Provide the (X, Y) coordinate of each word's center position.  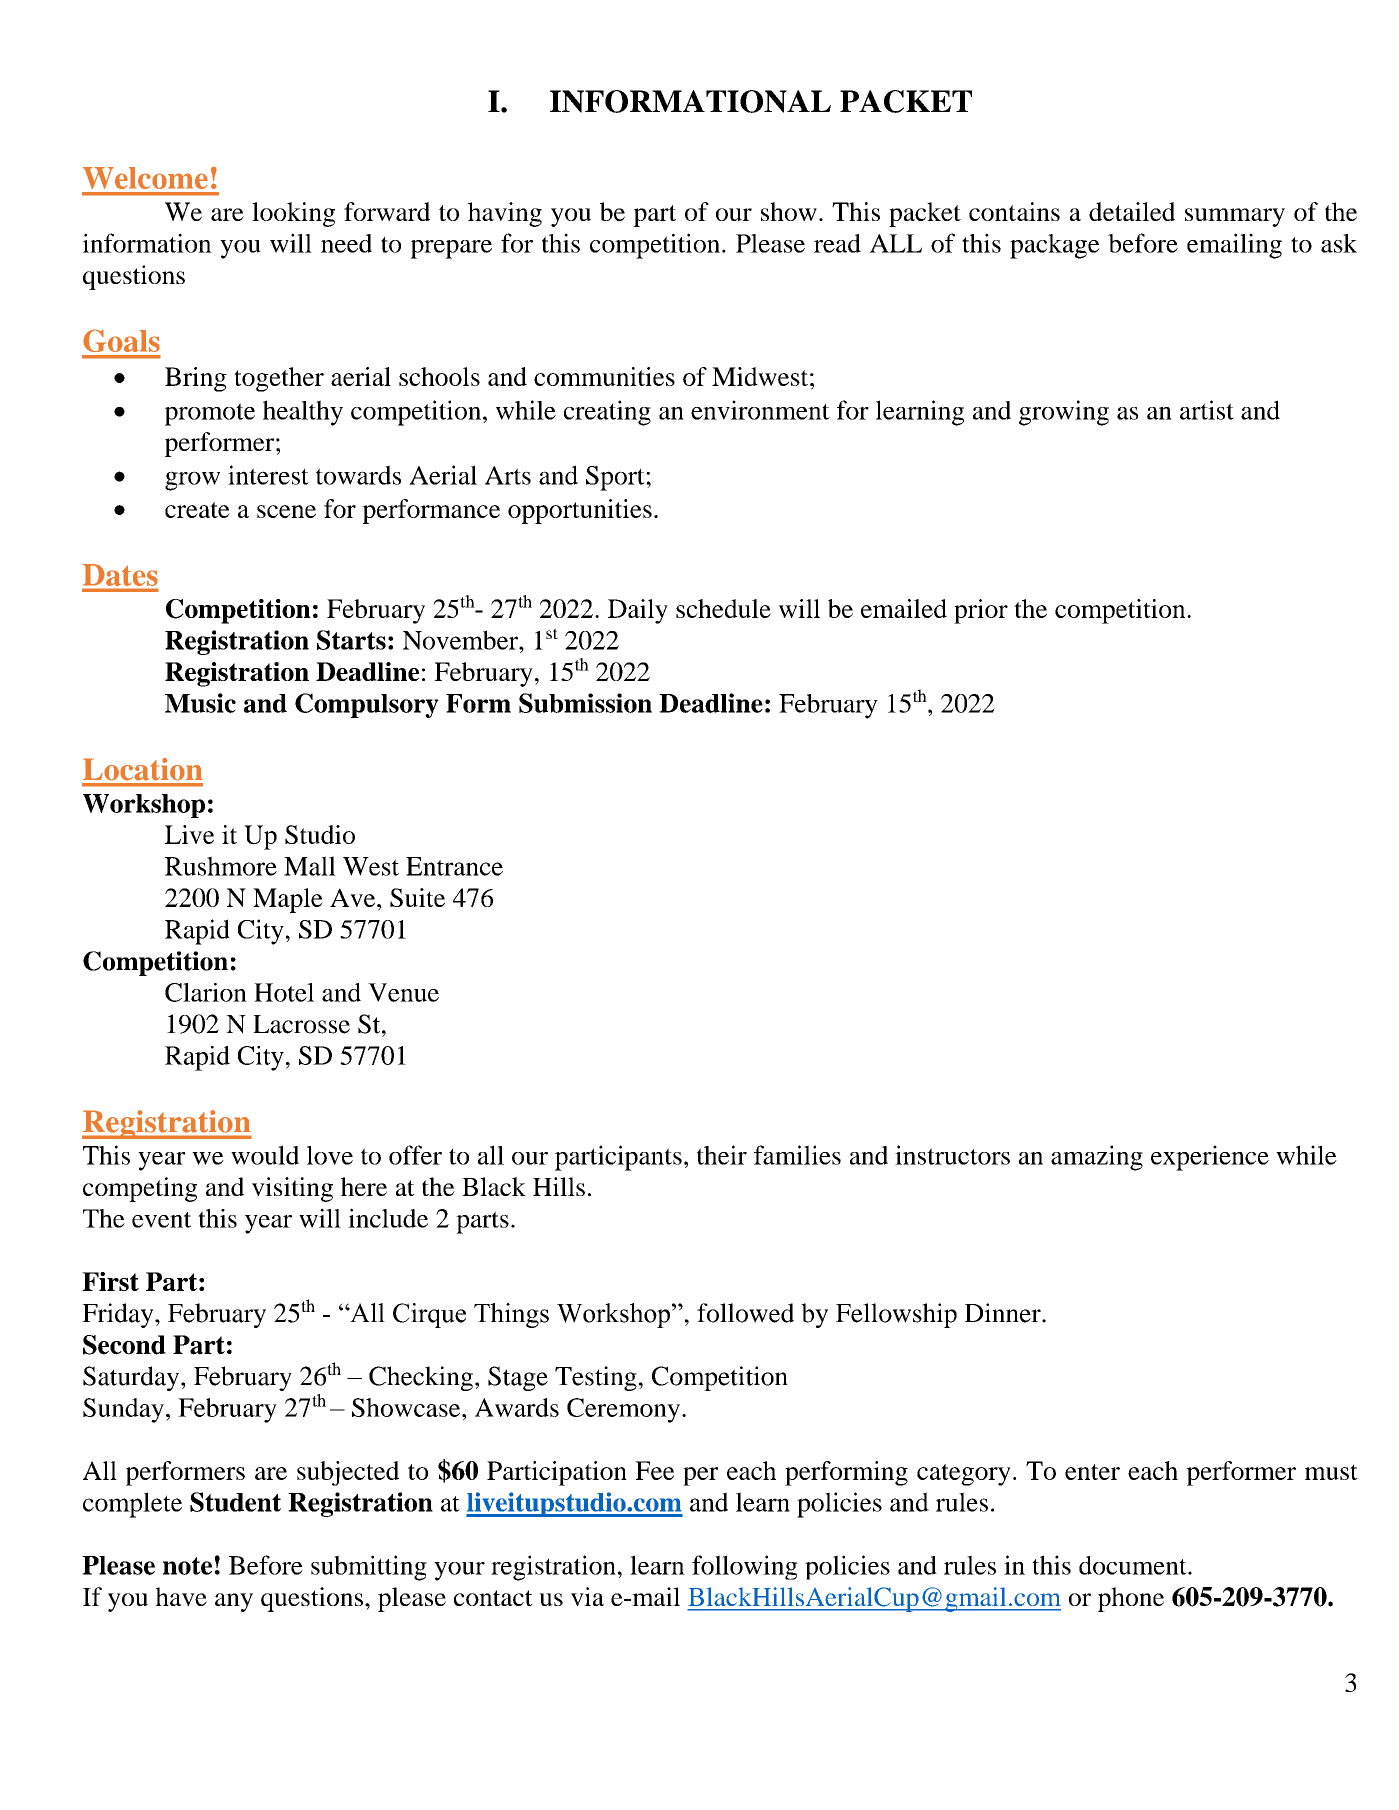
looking (293, 214)
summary (1235, 217)
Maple (288, 900)
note (187, 1566)
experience (1210, 1158)
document (1134, 1565)
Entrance (454, 866)
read (837, 243)
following (745, 1567)
